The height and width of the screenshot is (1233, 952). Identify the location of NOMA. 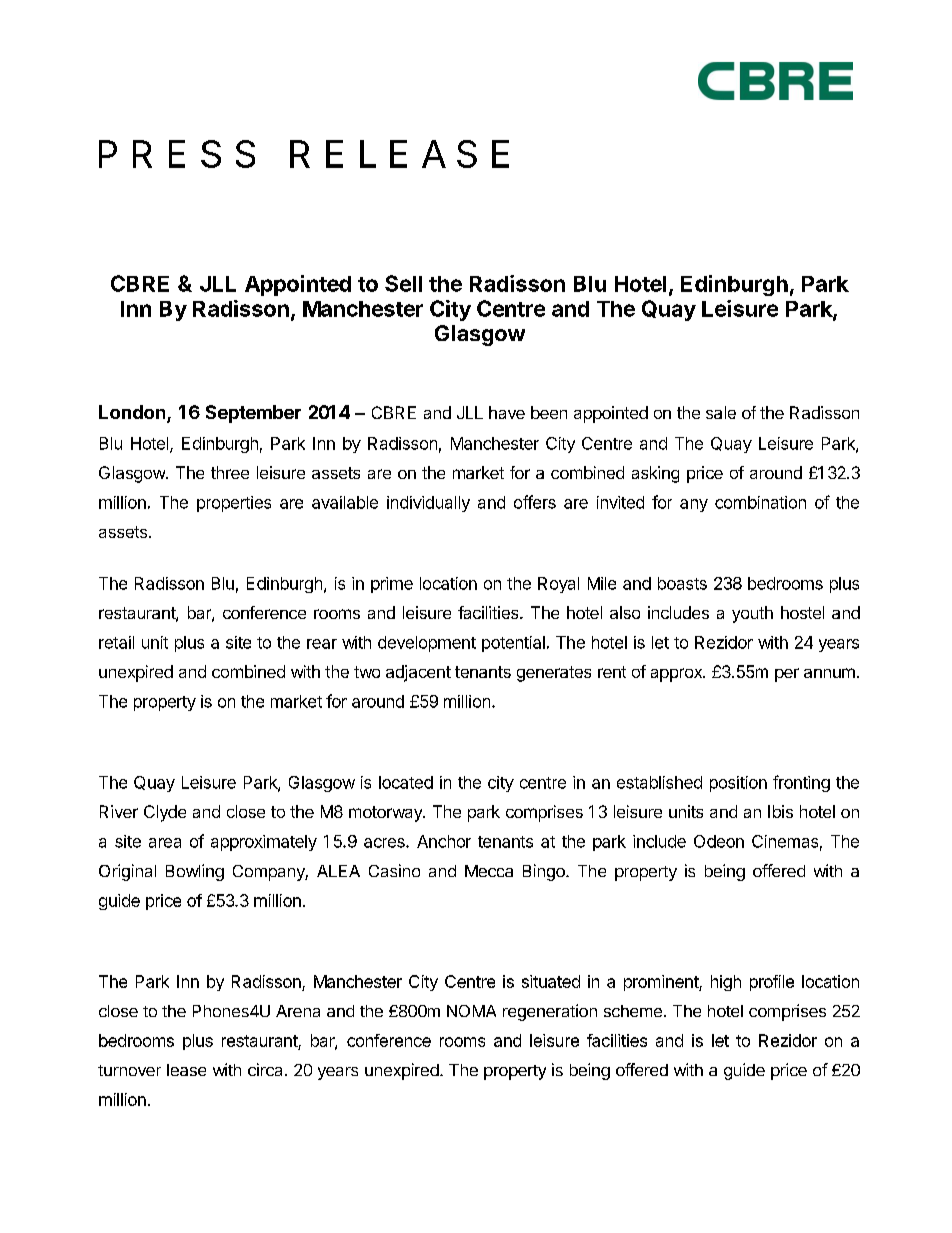
(471, 1011).
